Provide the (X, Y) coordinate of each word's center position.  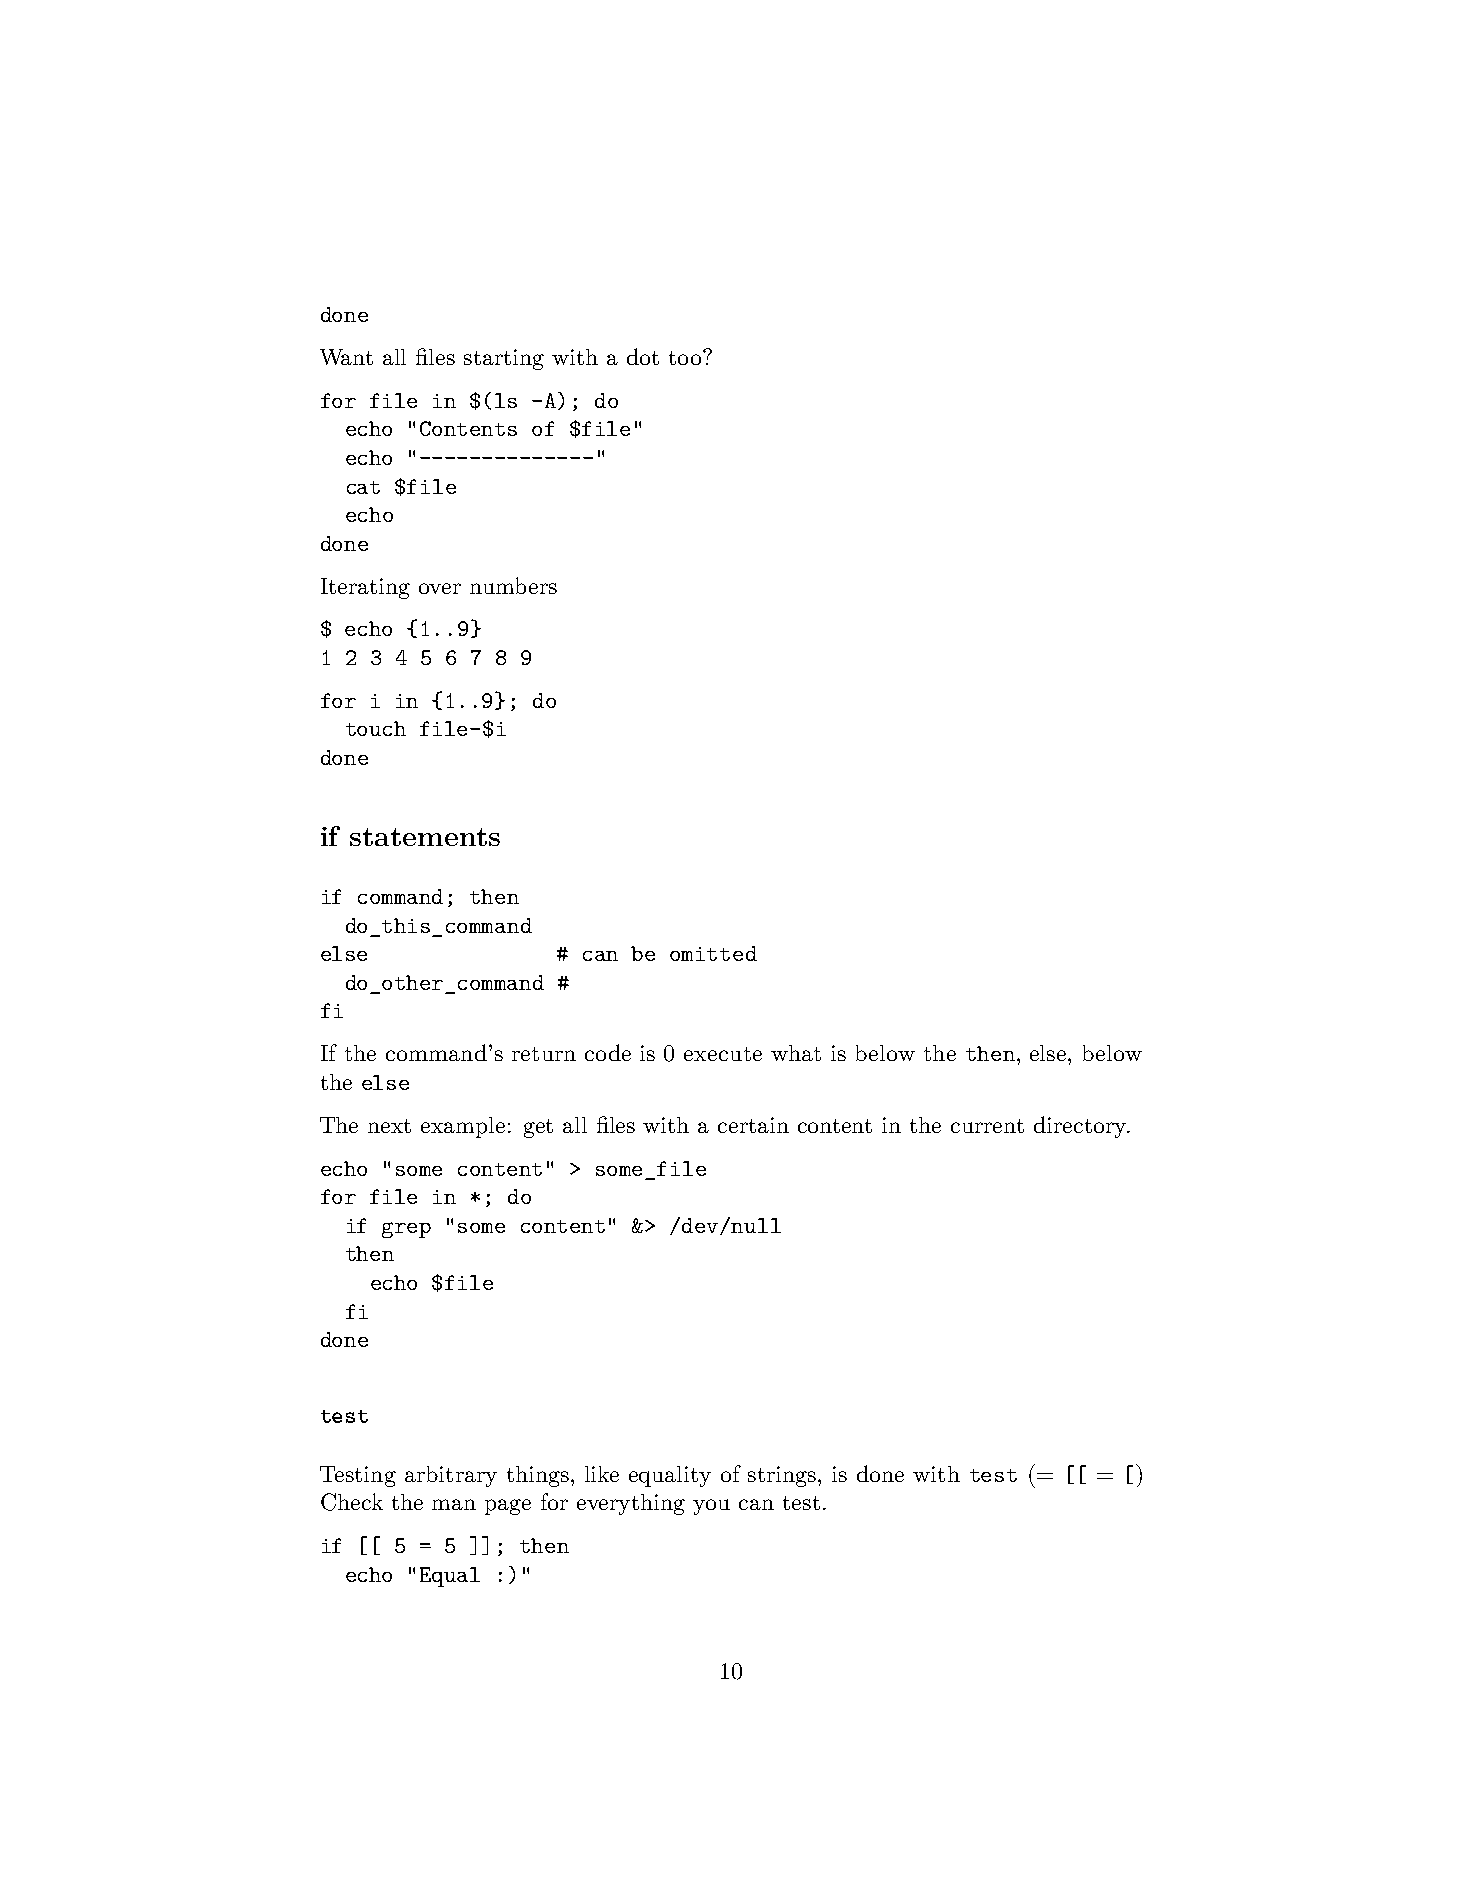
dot (643, 356)
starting (504, 359)
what (796, 1053)
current (987, 1126)
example (463, 1127)
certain (753, 1125)
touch (376, 728)
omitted (713, 953)
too (686, 357)
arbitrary (451, 1476)
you (711, 1507)
